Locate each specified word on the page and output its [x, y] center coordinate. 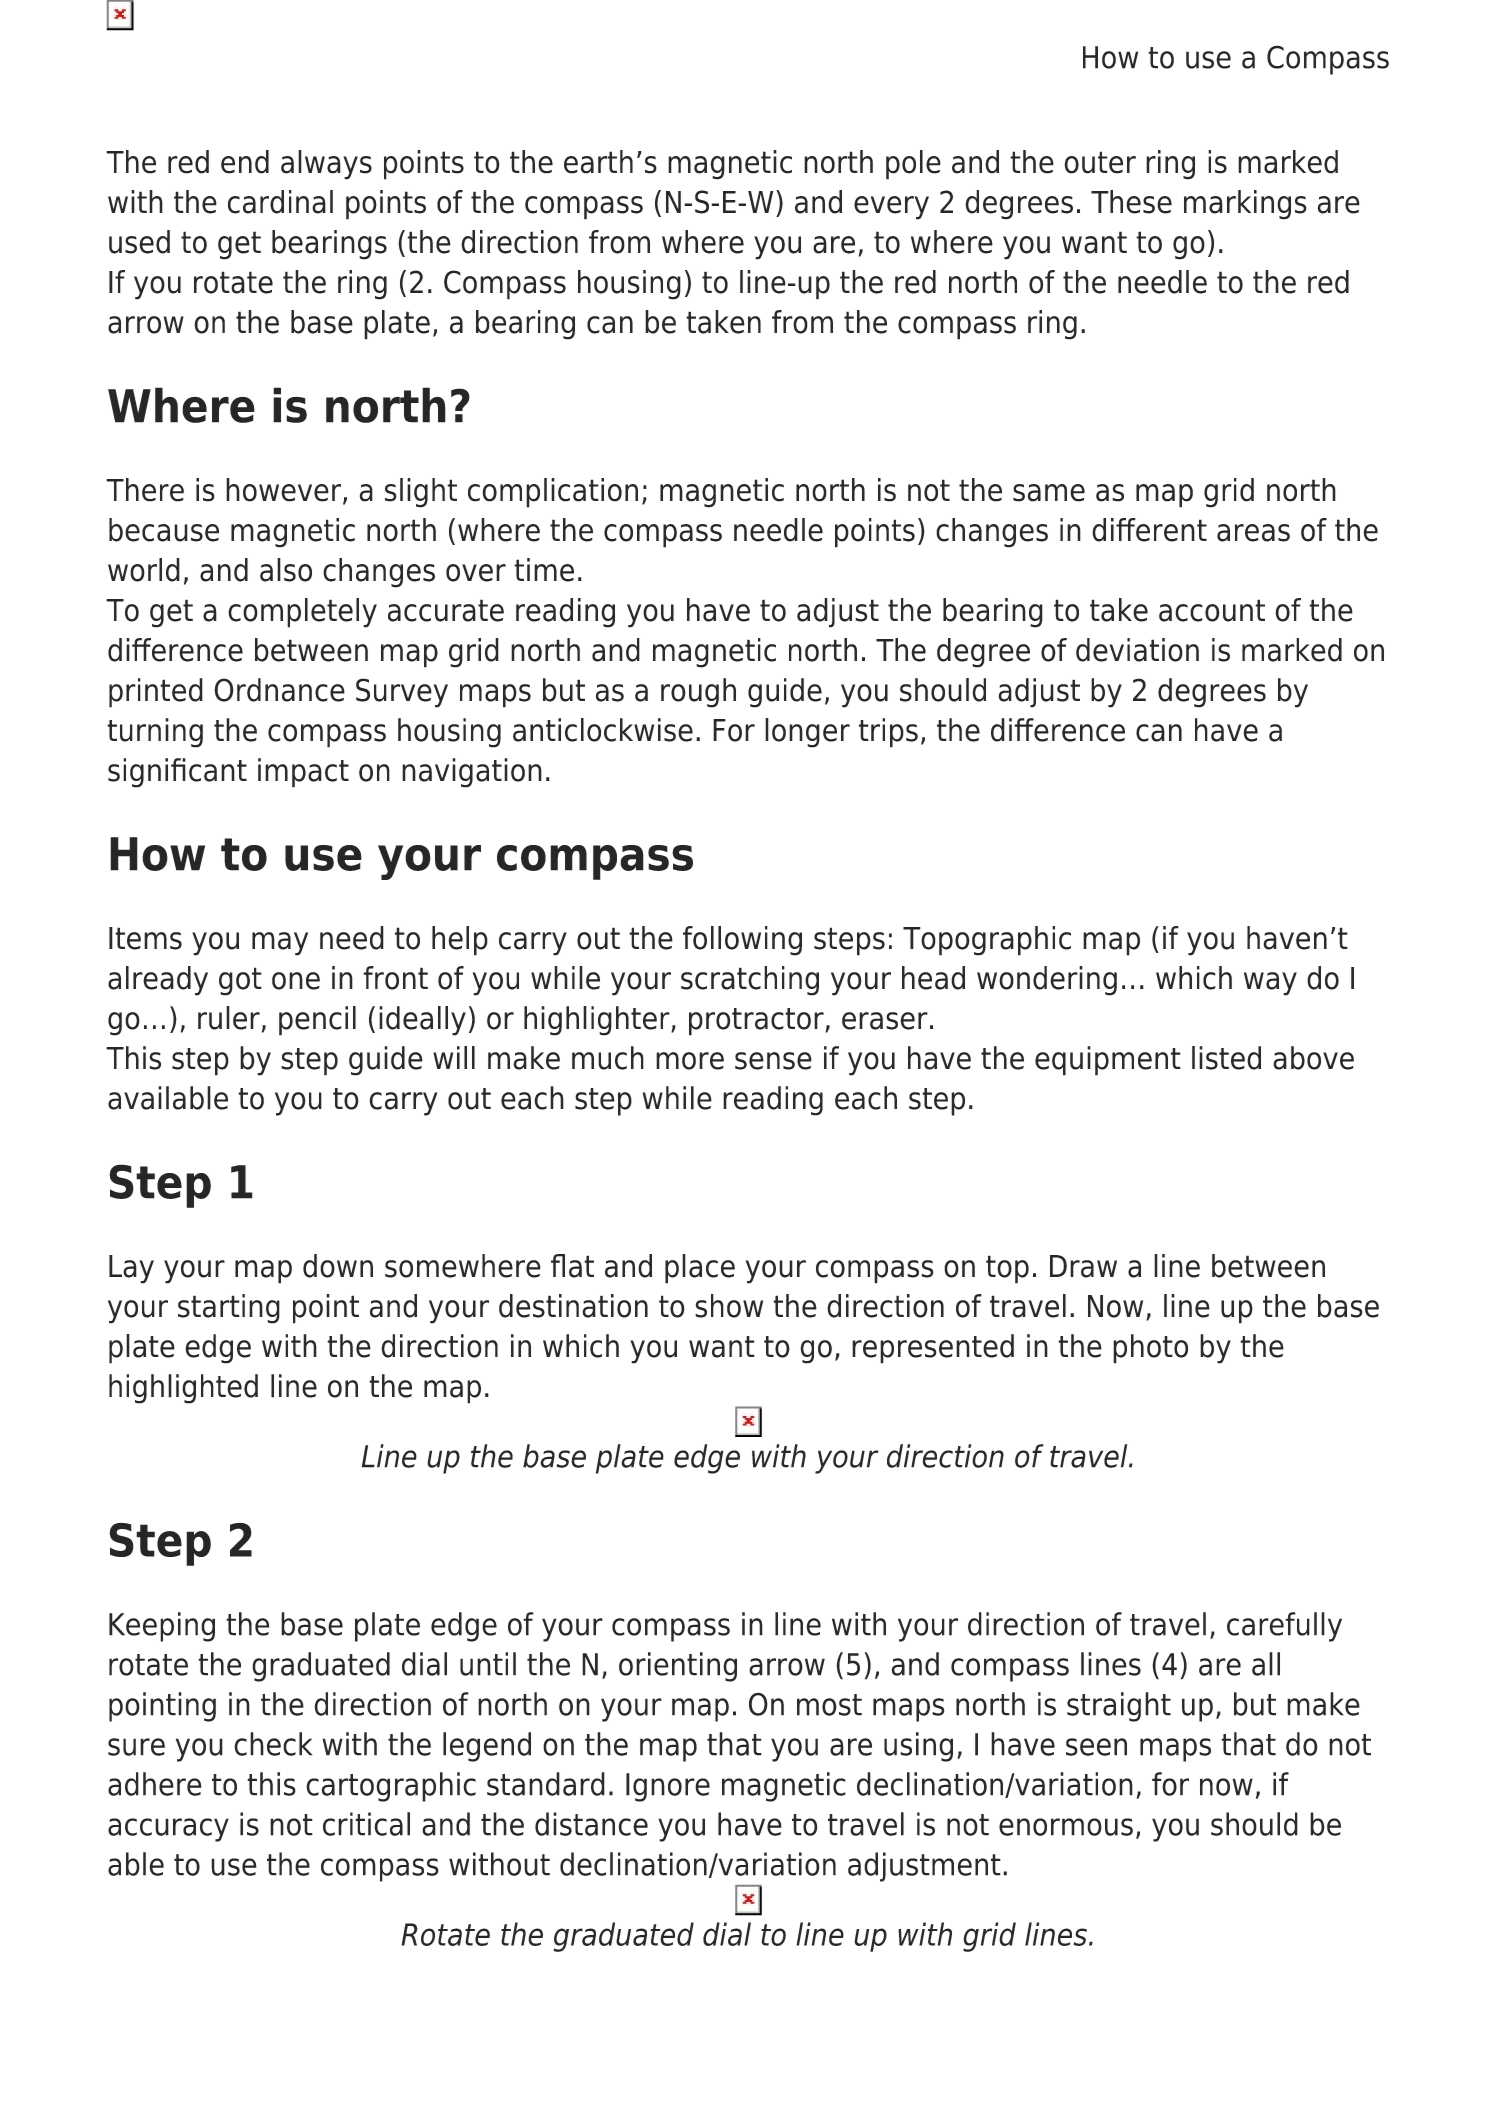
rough [698, 693]
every [891, 208]
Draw [1083, 1266]
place [700, 1269]
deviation [1137, 650]
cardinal [280, 202]
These [1131, 202]
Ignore [668, 1787]
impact [303, 773]
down [338, 1266]
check [273, 1744]
